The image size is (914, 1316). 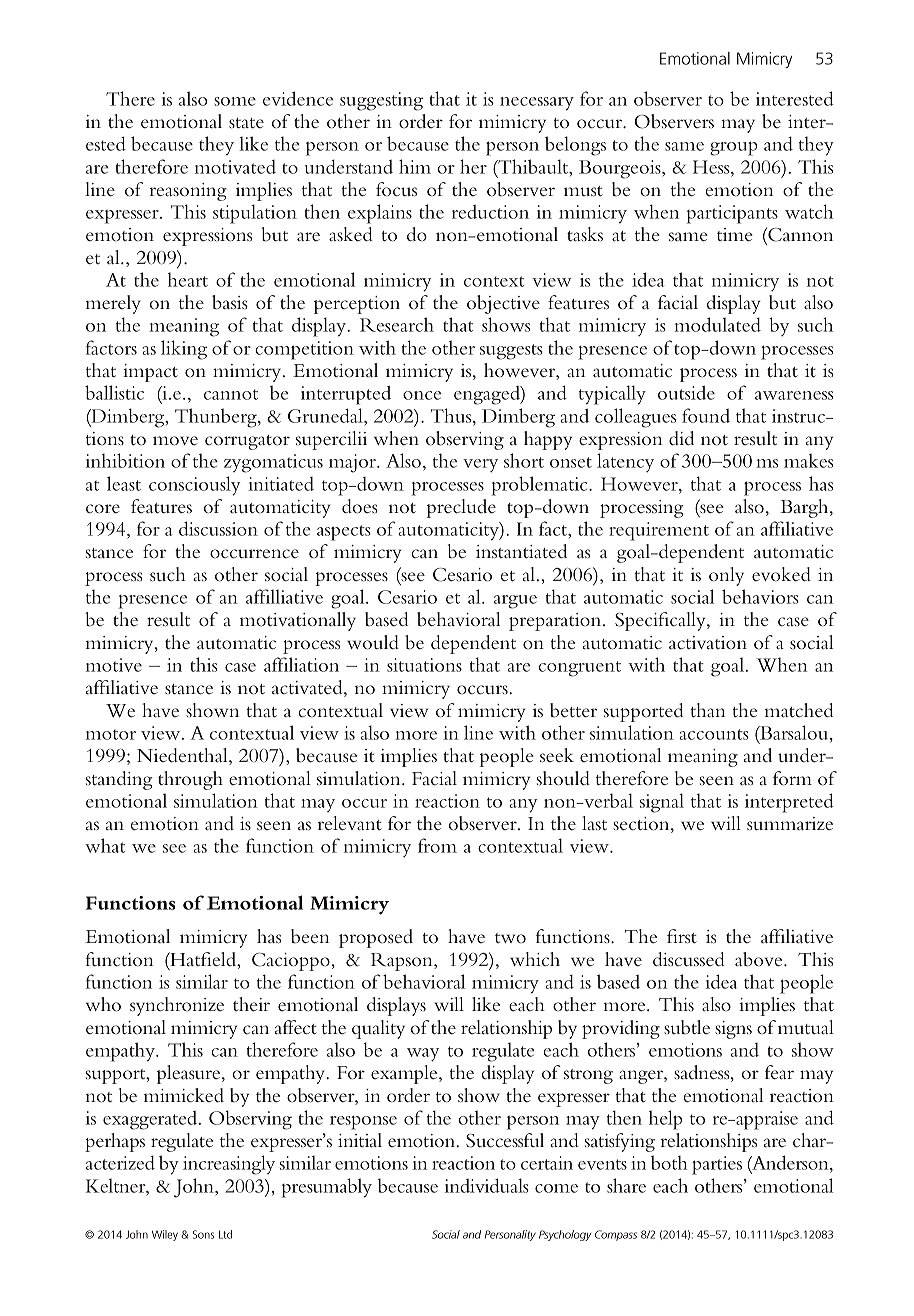 I want to click on did, so click(x=681, y=438).
